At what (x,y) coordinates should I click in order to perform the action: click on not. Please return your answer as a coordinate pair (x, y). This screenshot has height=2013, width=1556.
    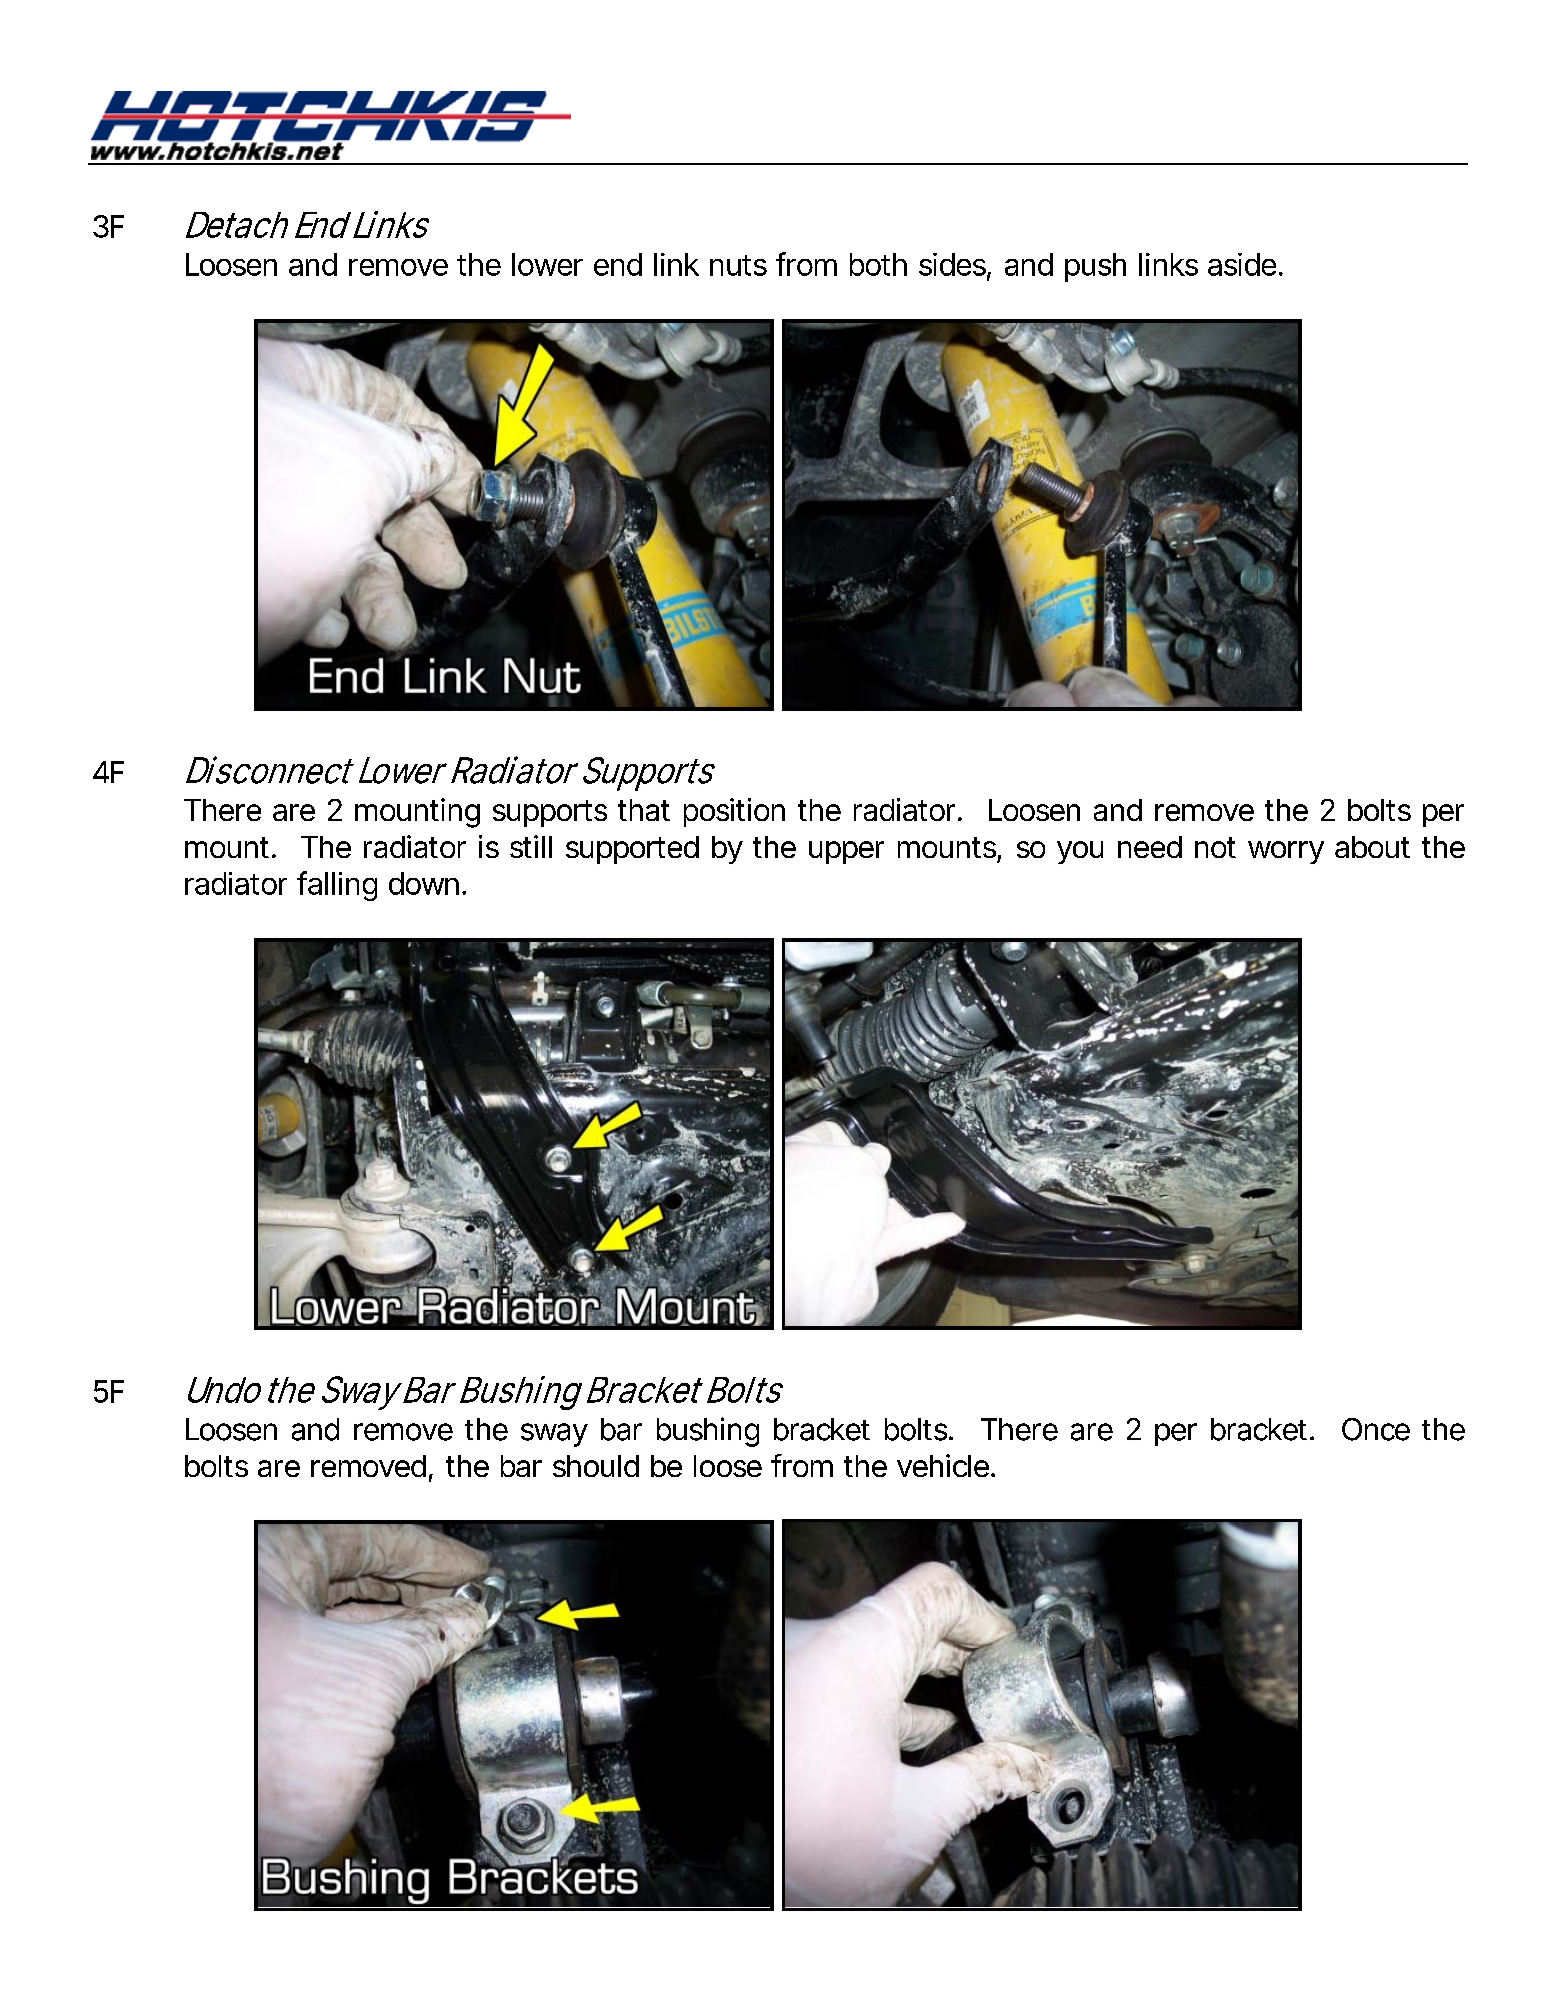
    Looking at the image, I should click on (1215, 847).
